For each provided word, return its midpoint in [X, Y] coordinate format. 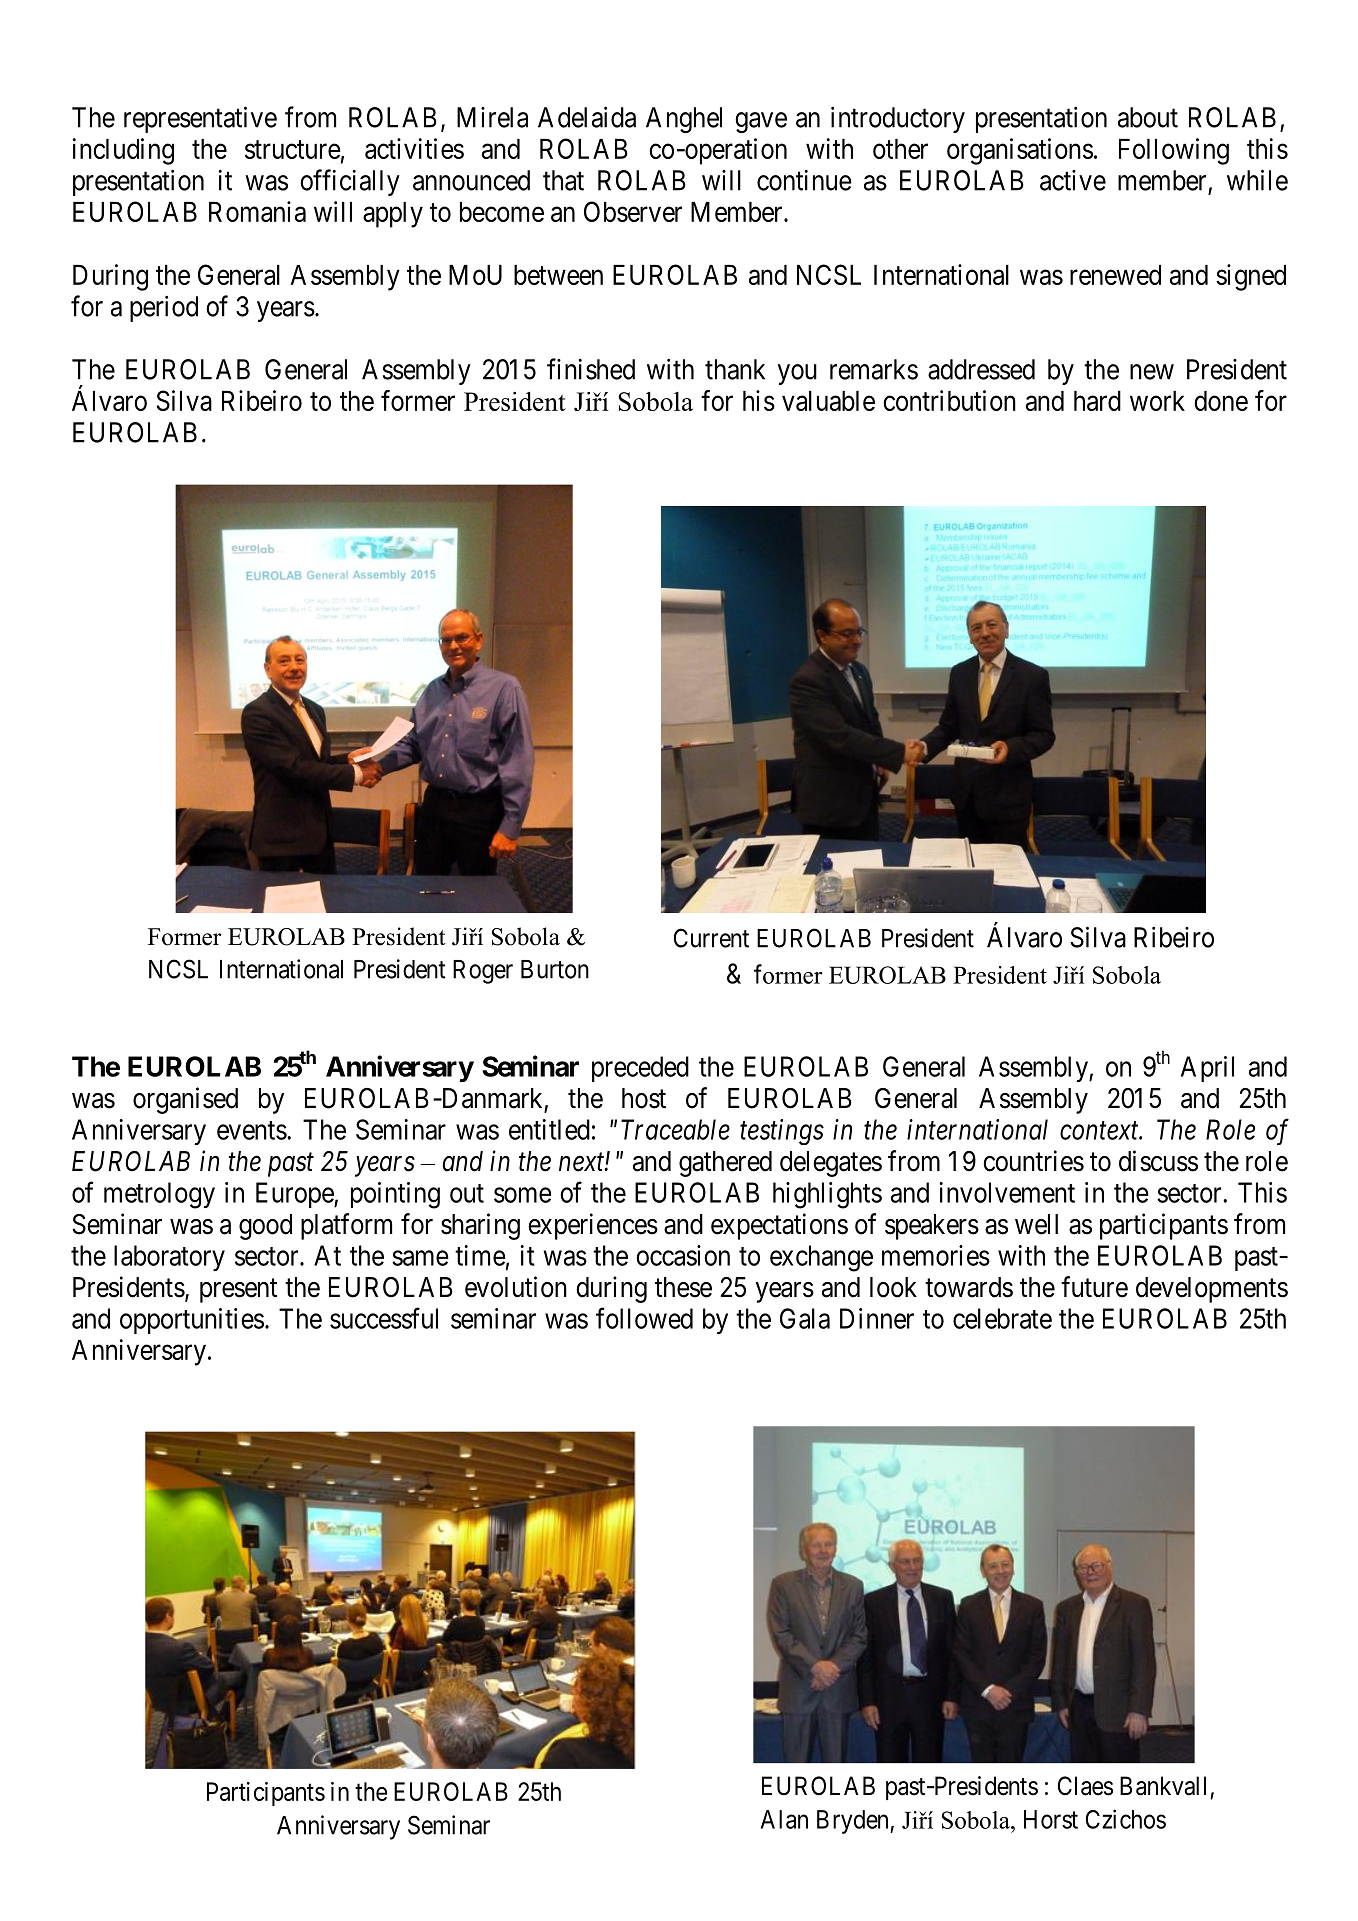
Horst [1051, 1819]
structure [293, 149]
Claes [1085, 1786]
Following [1174, 151]
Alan [784, 1819]
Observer [633, 211]
